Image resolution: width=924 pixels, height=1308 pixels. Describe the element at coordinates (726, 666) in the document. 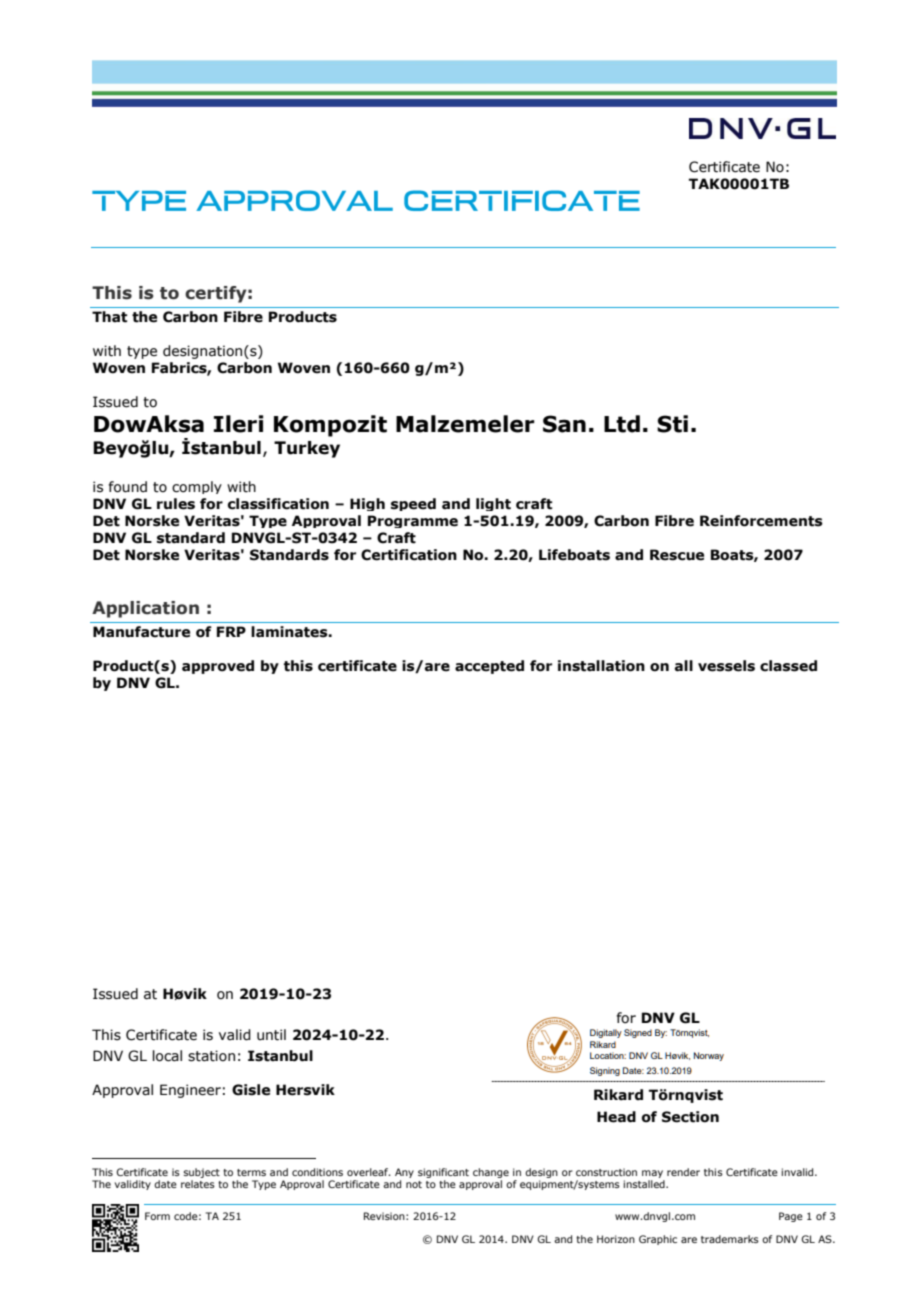

I see `vessels` at that location.
